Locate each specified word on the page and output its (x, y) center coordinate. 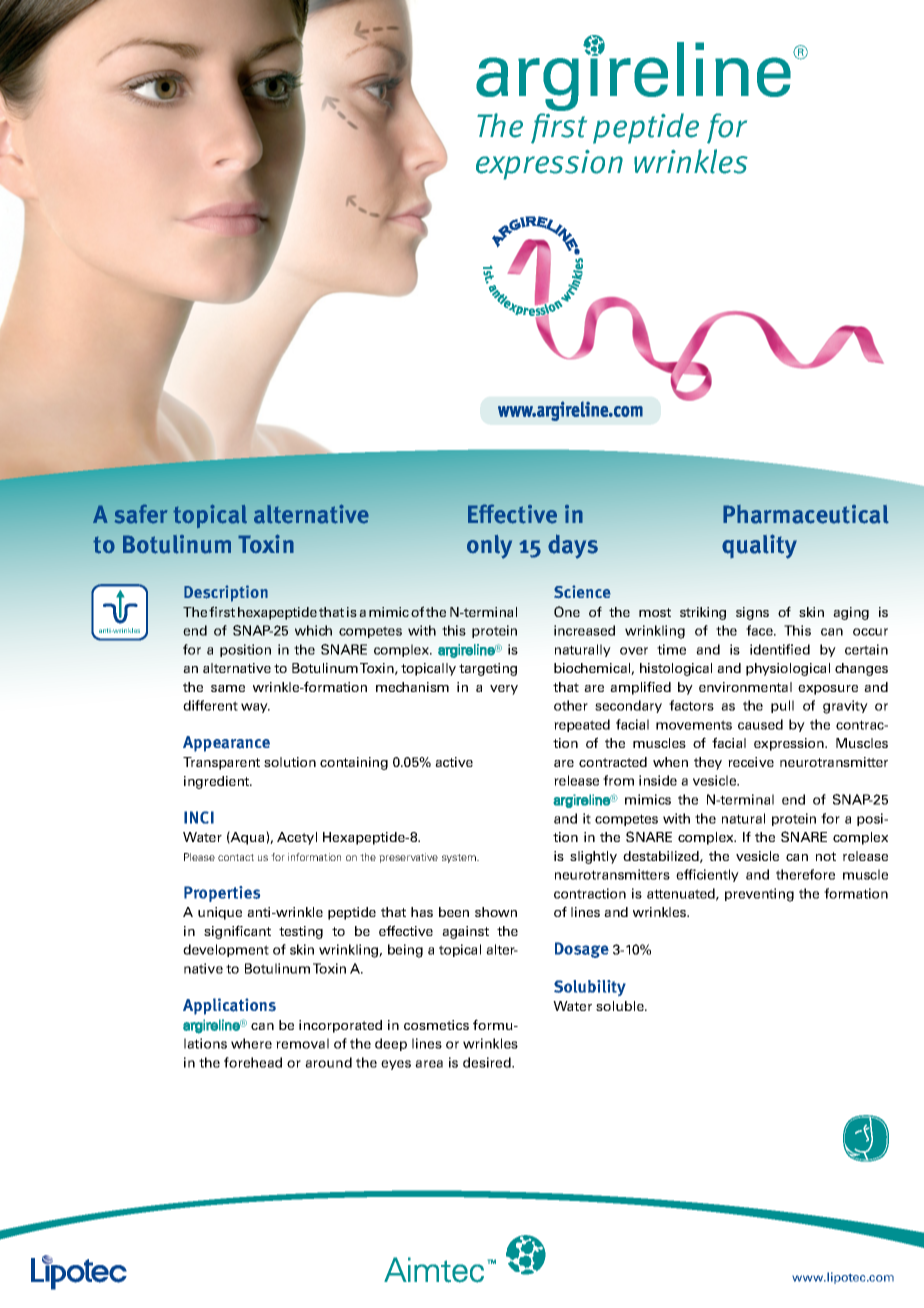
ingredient (218, 782)
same (228, 688)
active (454, 762)
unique (220, 913)
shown (496, 912)
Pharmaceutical (806, 514)
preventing (759, 895)
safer (141, 513)
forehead (253, 1062)
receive (751, 762)
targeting (488, 669)
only (489, 547)
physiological (788, 669)
